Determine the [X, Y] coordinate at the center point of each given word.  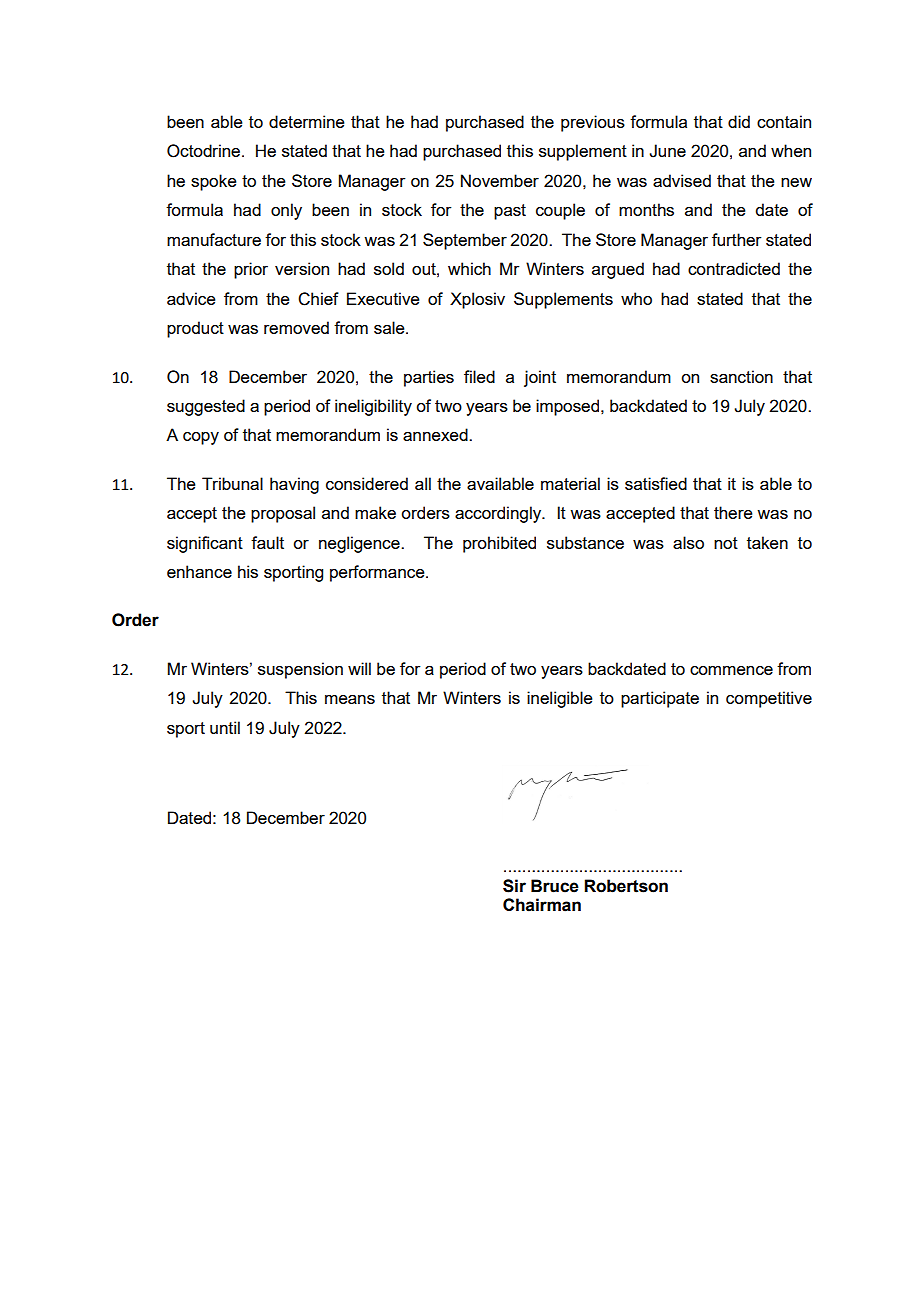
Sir [514, 886]
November [500, 180]
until [225, 727]
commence [731, 670]
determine [307, 121]
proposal [283, 514]
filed [479, 376]
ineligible [560, 699]
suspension [300, 670]
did [739, 121]
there [733, 512]
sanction [741, 376]
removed [296, 327]
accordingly [499, 514]
